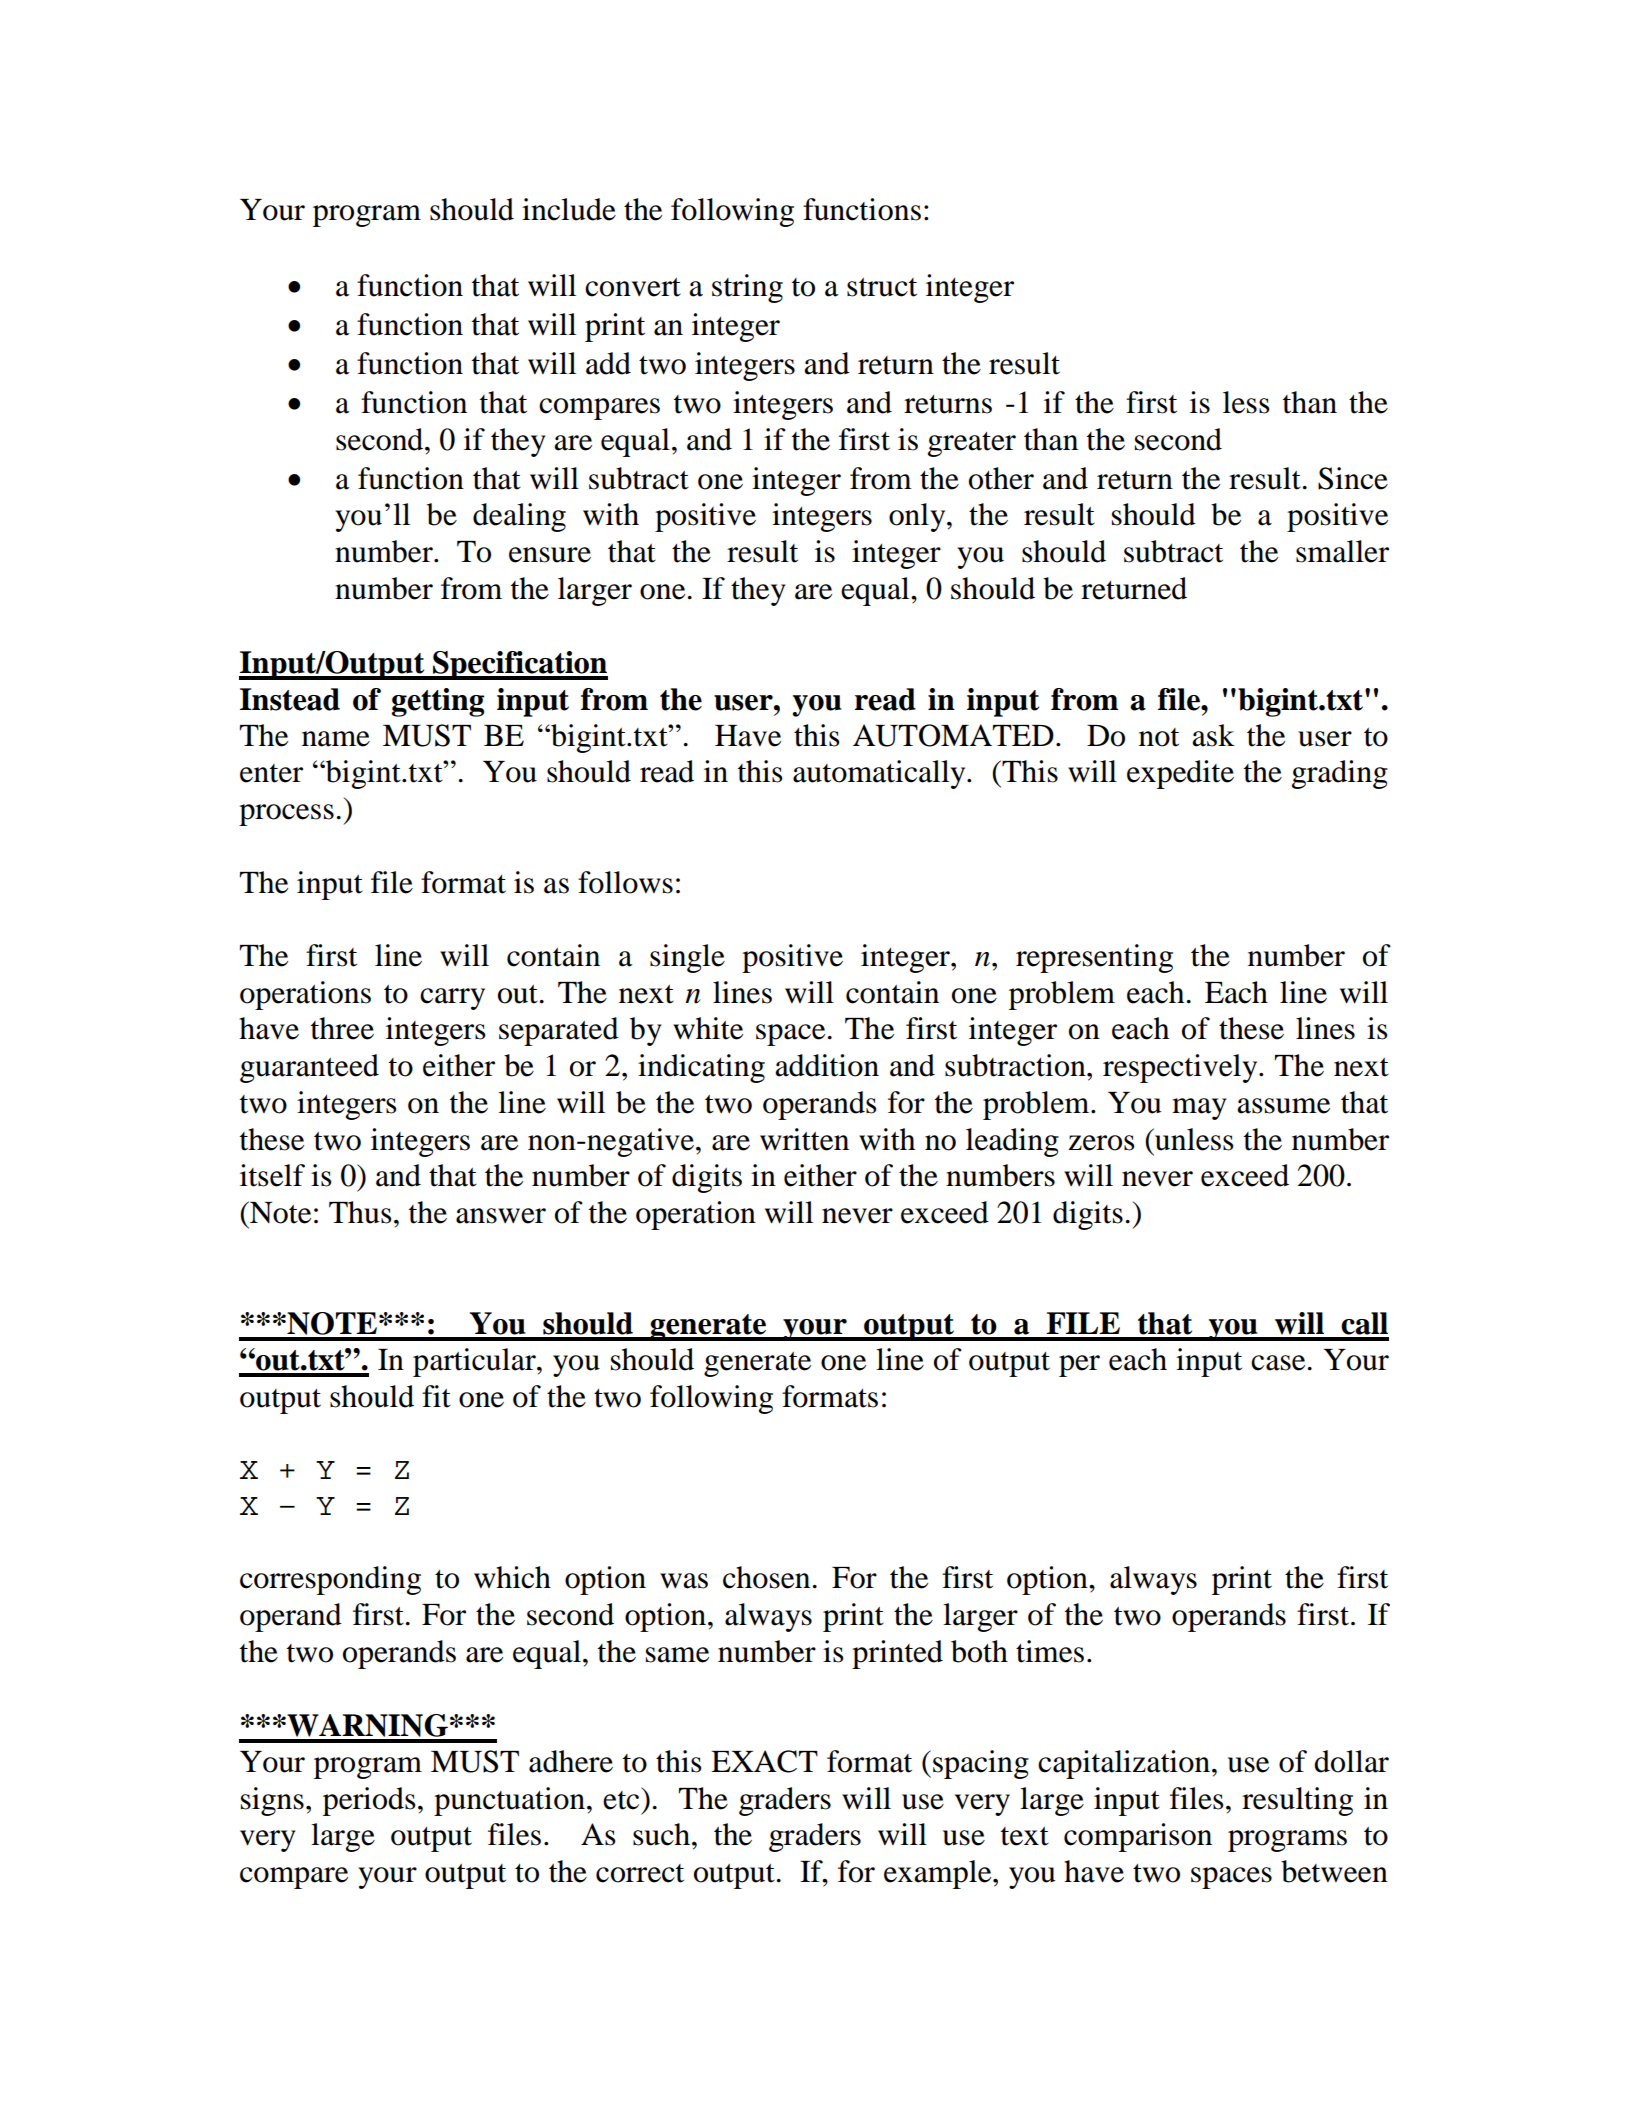 The width and height of the page is (1628, 2107). What do you see at coordinates (519, 517) in the page?
I see `dealing` at bounding box center [519, 517].
